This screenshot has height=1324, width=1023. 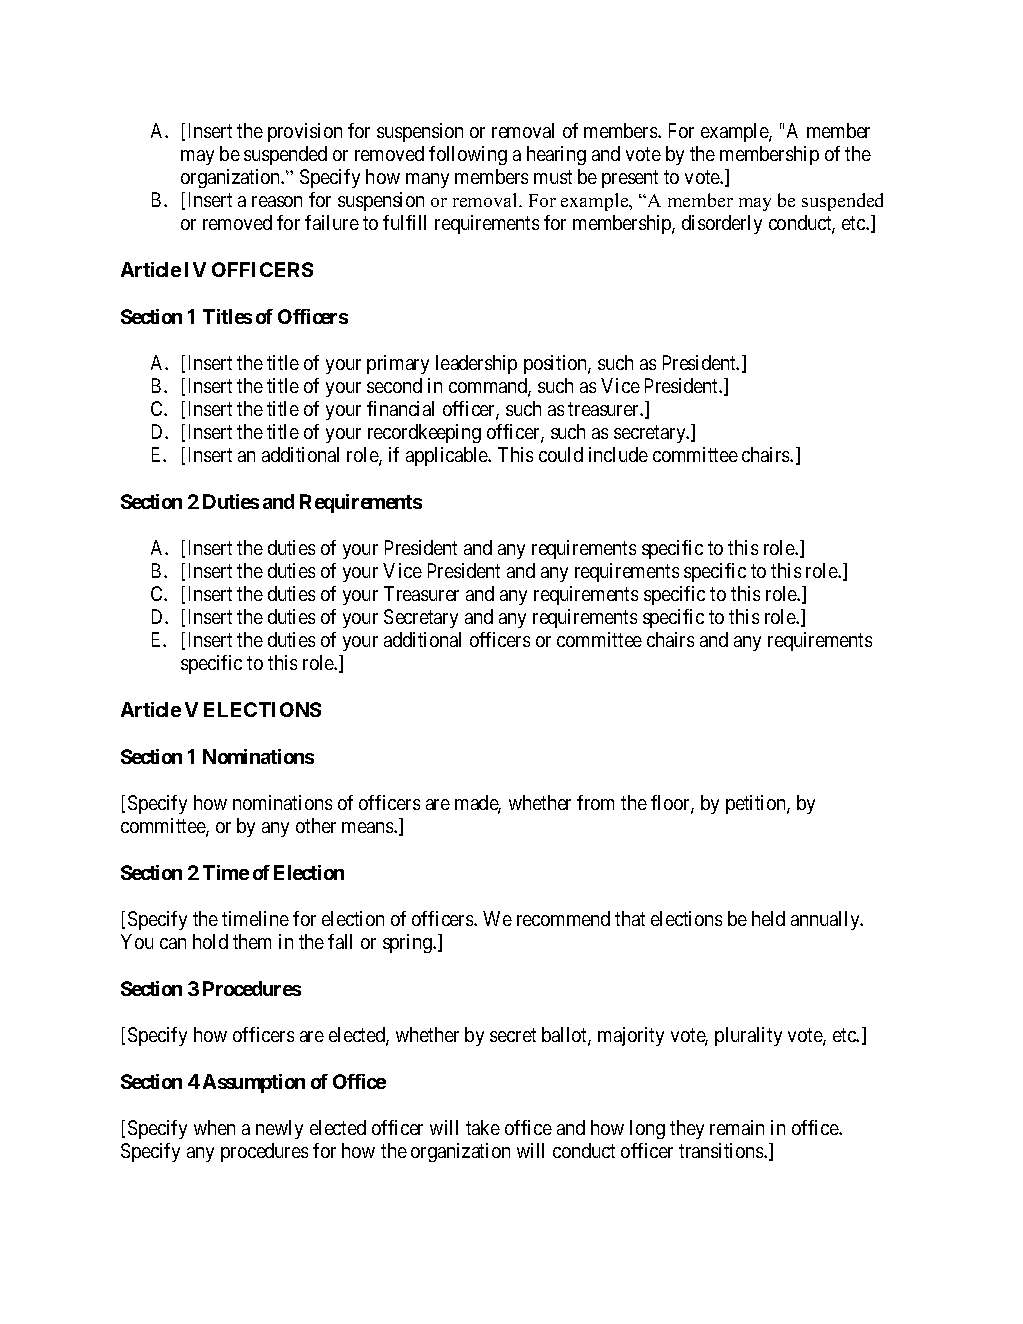 What do you see at coordinates (316, 825) in the screenshot?
I see `other` at bounding box center [316, 825].
